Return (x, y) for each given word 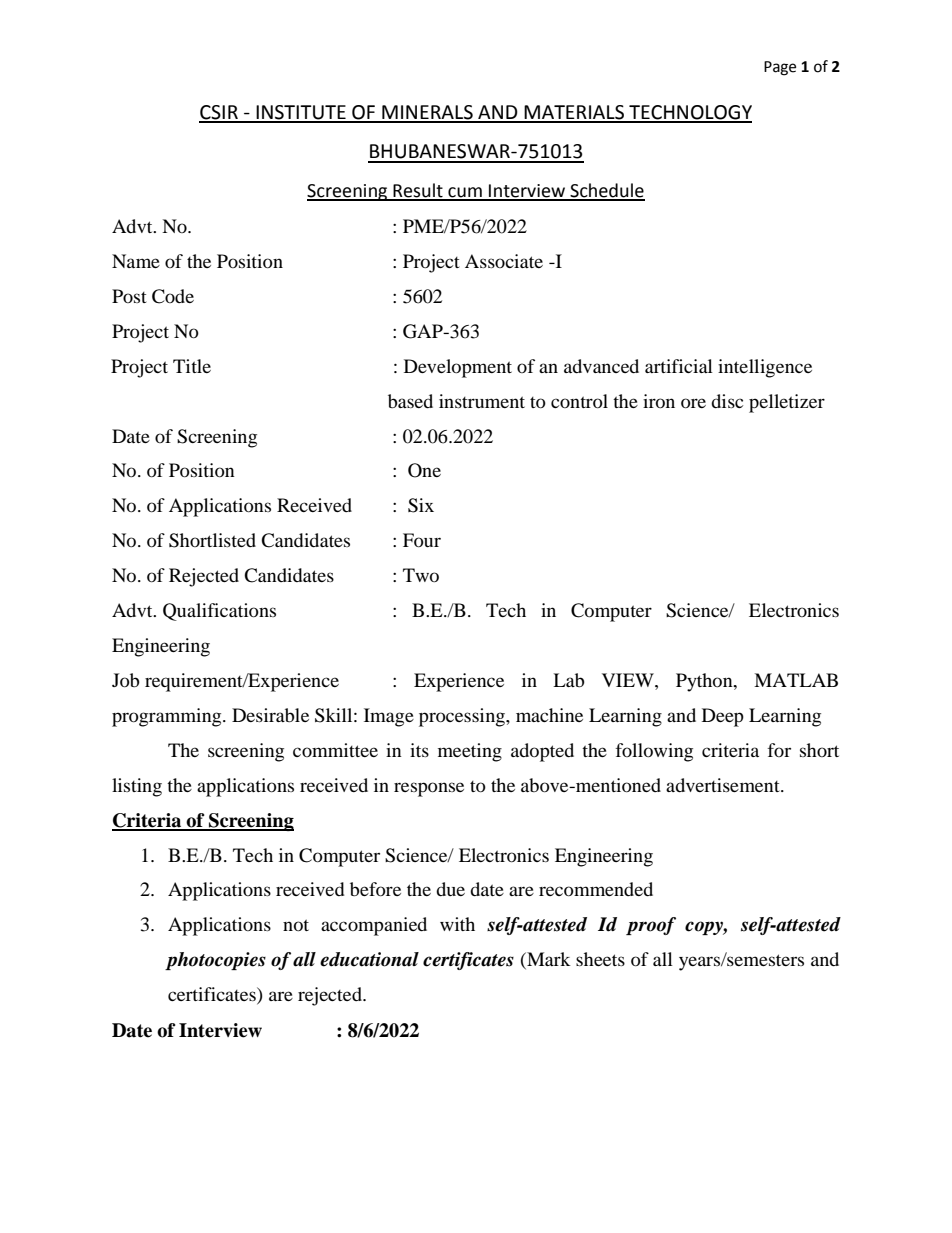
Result (418, 191)
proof (651, 926)
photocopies (215, 961)
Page (780, 68)
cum (465, 193)
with (457, 924)
